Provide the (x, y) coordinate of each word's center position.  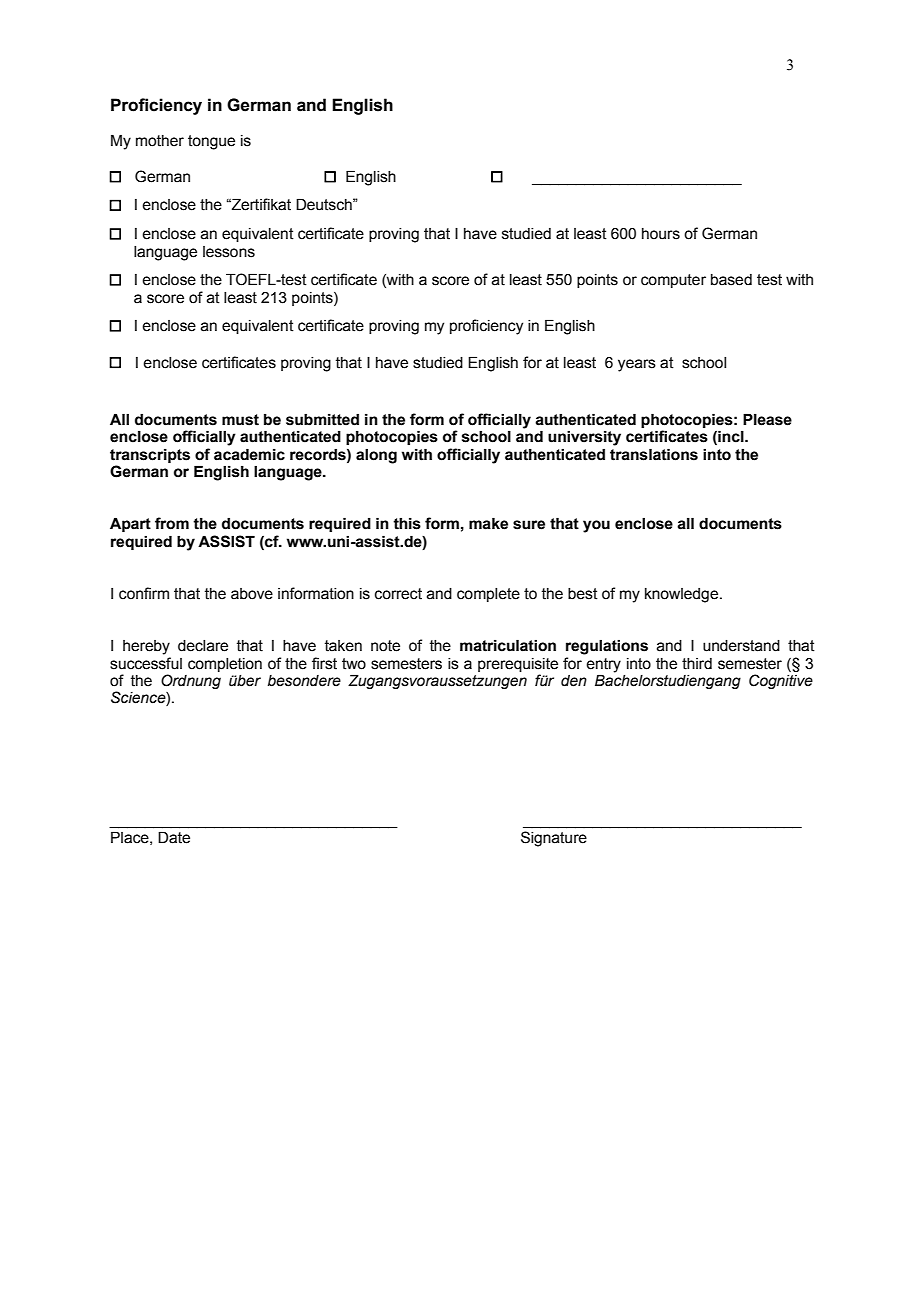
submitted (322, 419)
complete (488, 595)
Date (174, 837)
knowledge (681, 595)
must (240, 420)
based (731, 280)
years (637, 365)
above (252, 594)
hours (661, 234)
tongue (211, 142)
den (574, 681)
